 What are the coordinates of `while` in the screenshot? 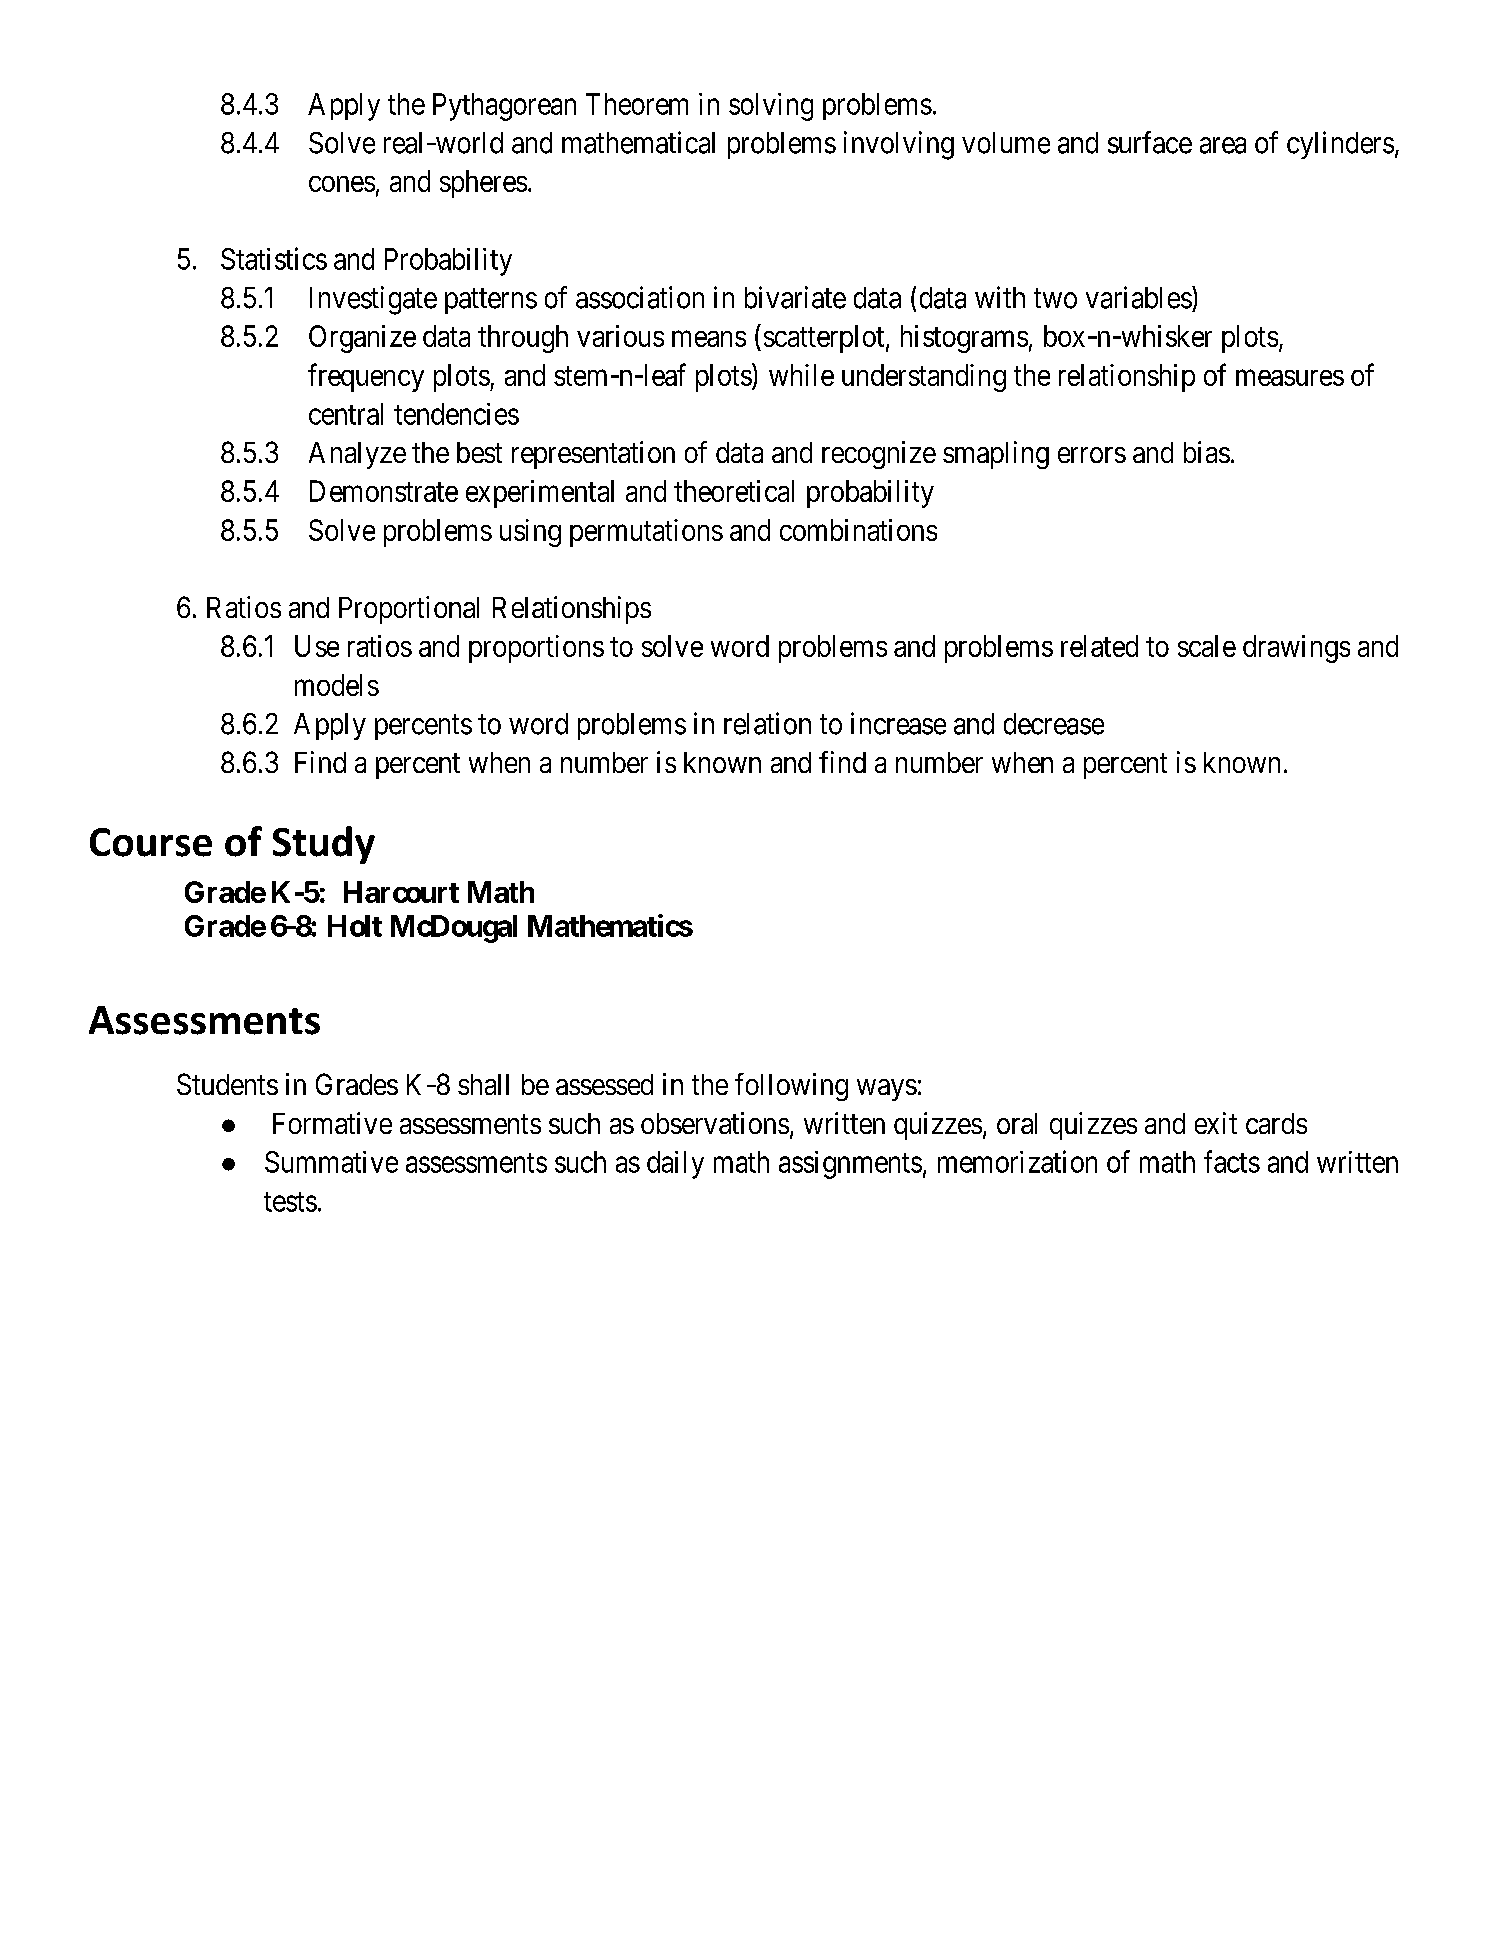 It's located at (801, 375).
